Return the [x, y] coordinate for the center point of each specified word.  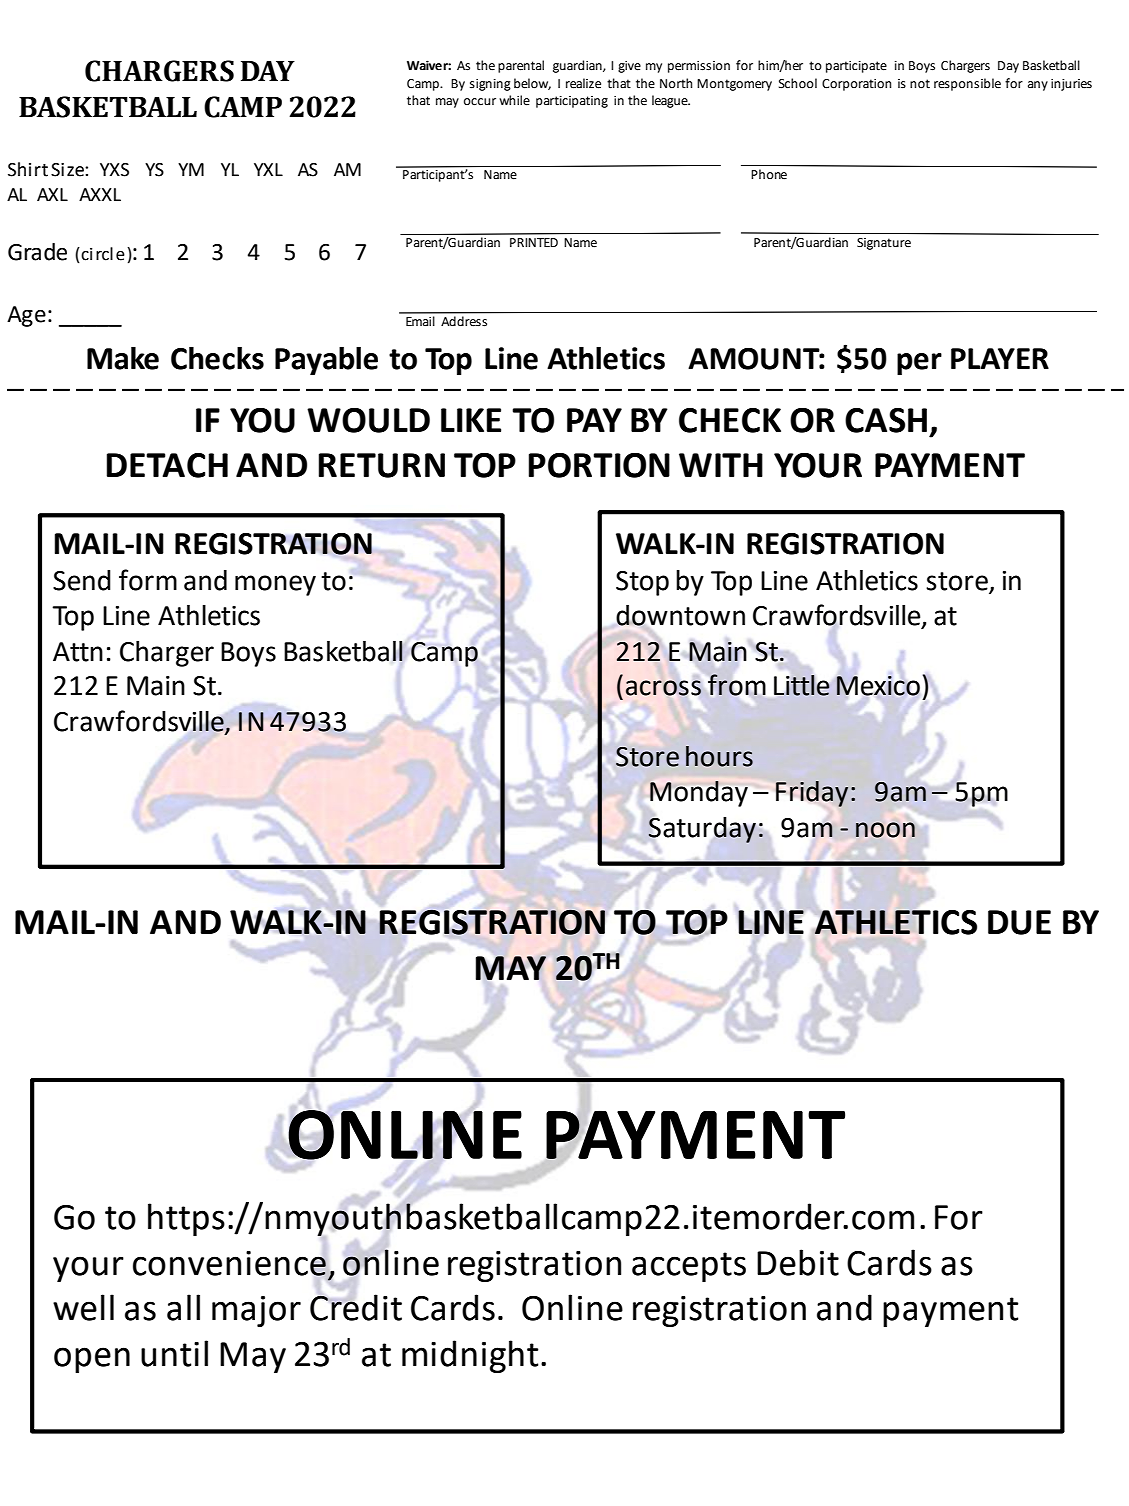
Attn [78, 652]
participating [572, 102]
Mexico [878, 686]
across [663, 688]
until [174, 1353]
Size [68, 170]
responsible [967, 84]
